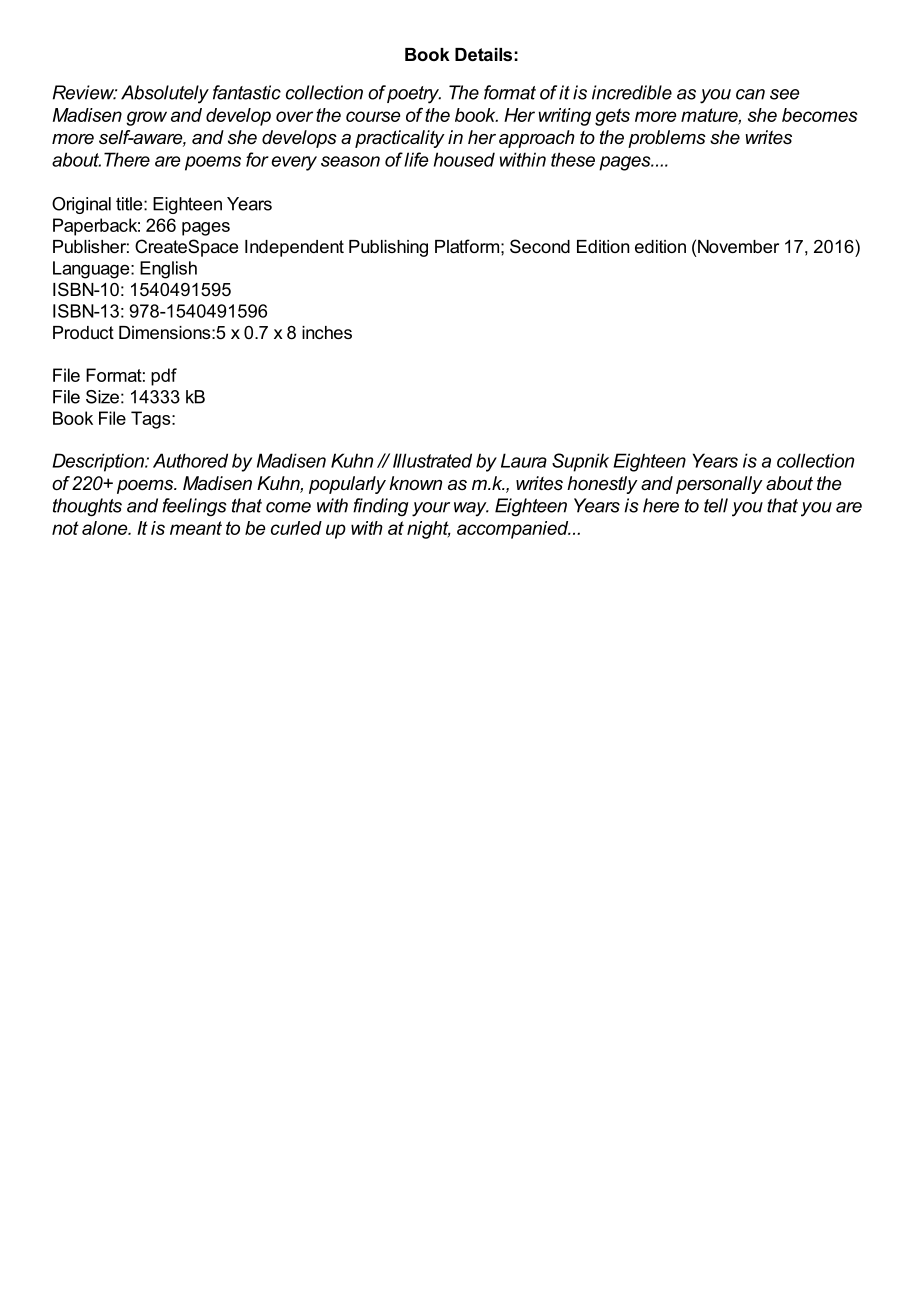 The image size is (924, 1308). Describe the element at coordinates (388, 248) in the document. I see `Publishing` at that location.
